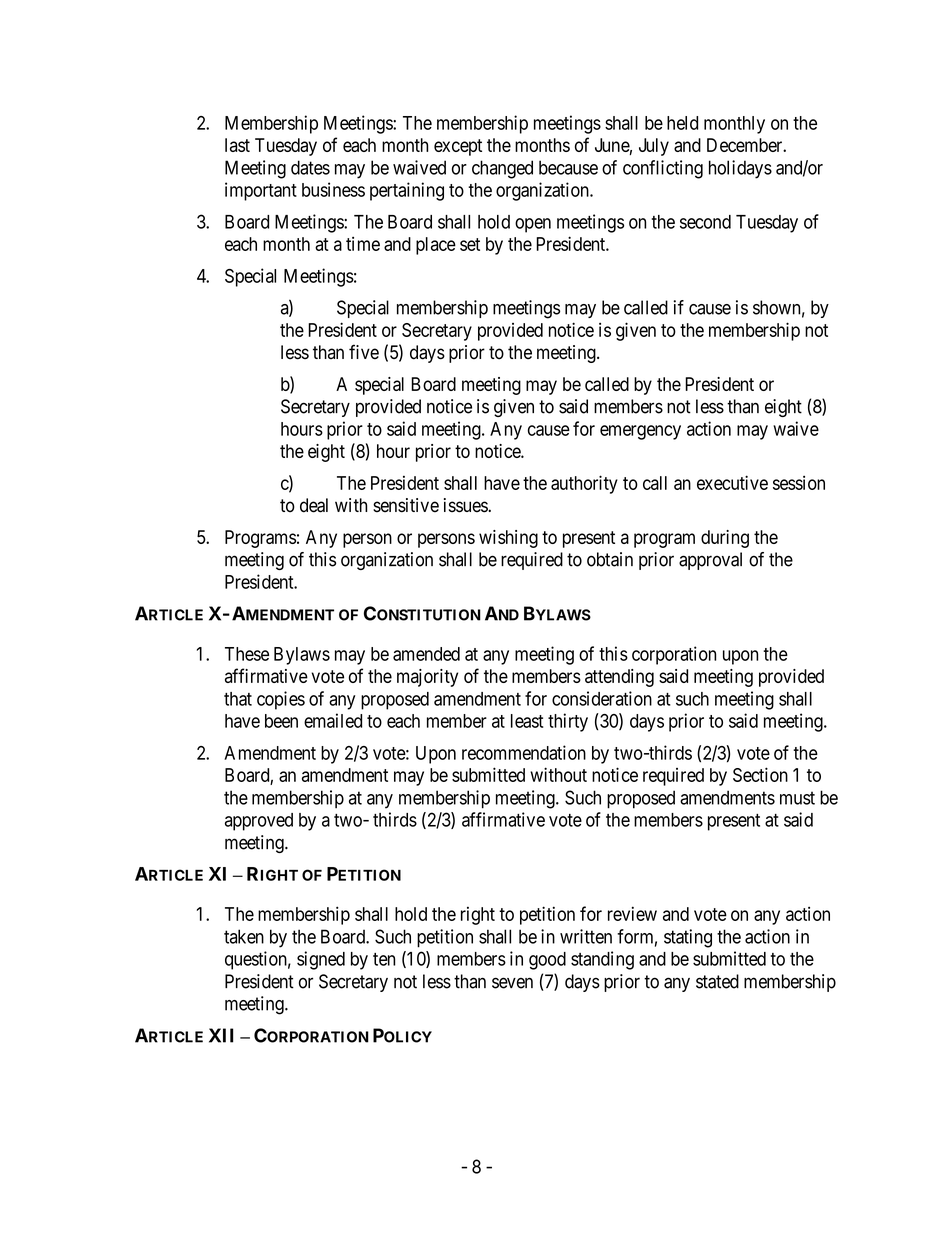  Describe the element at coordinates (710, 561) in the screenshot. I see `approval` at that location.
